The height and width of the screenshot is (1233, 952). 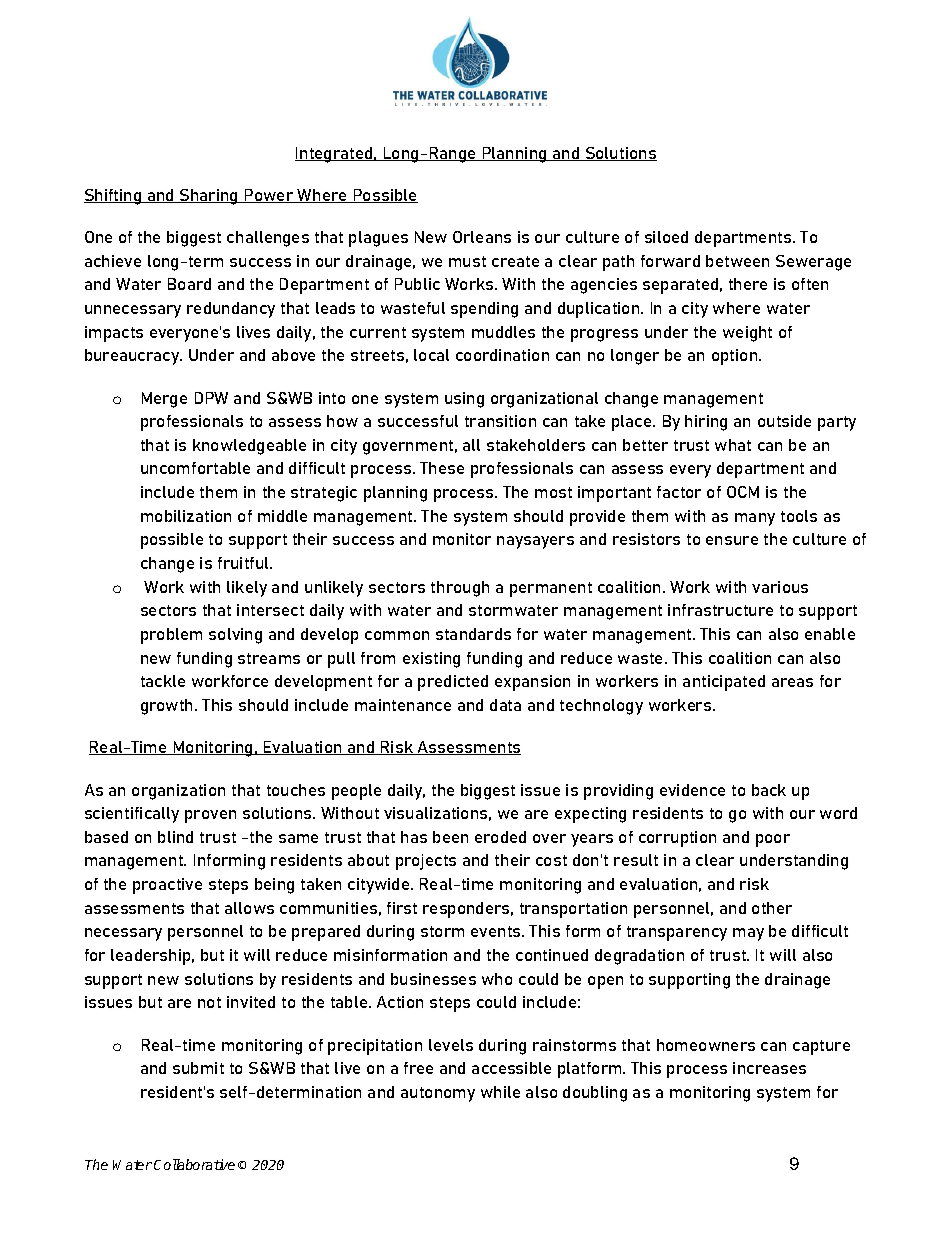 I want to click on naysayers, so click(x=535, y=542).
